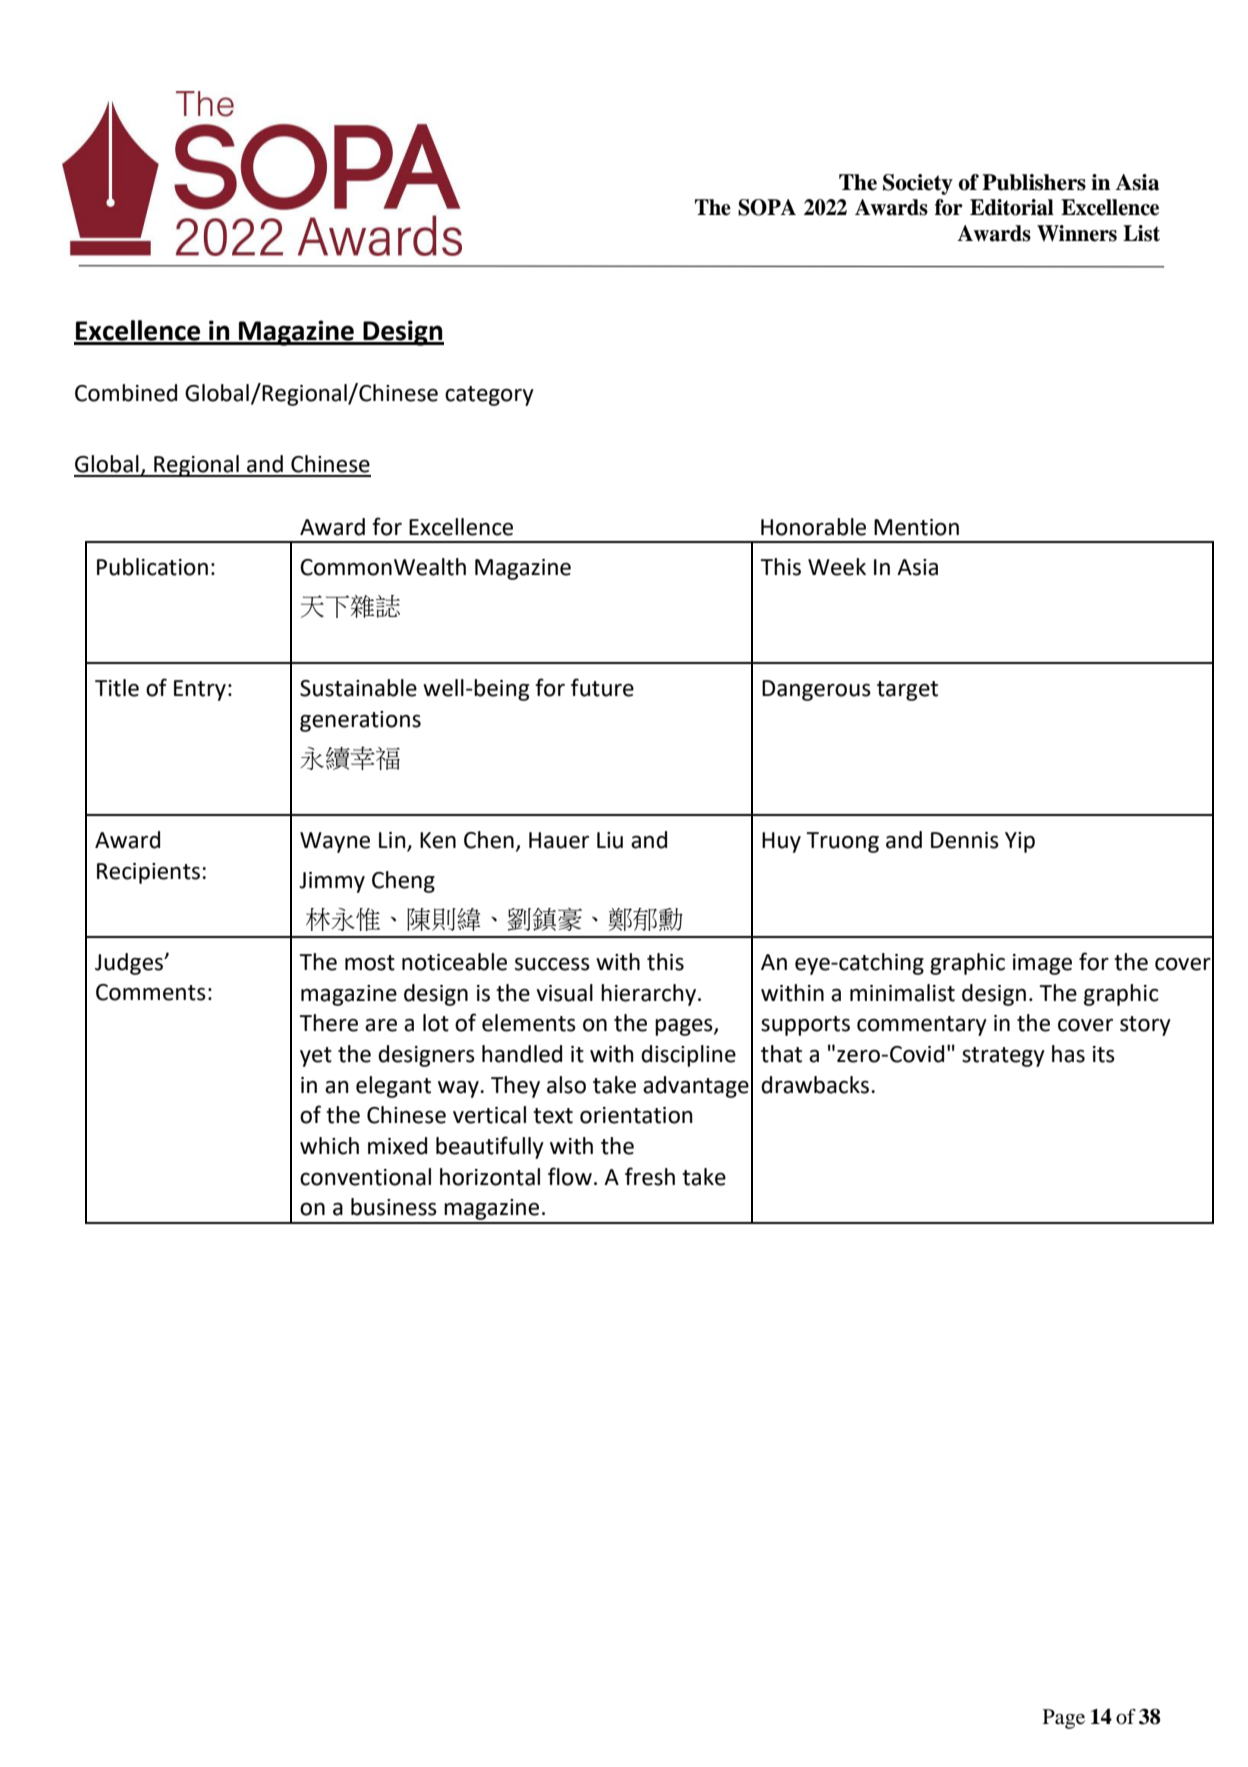 This image has height=1767, width=1248. What do you see at coordinates (489, 396) in the image?
I see `category` at bounding box center [489, 396].
